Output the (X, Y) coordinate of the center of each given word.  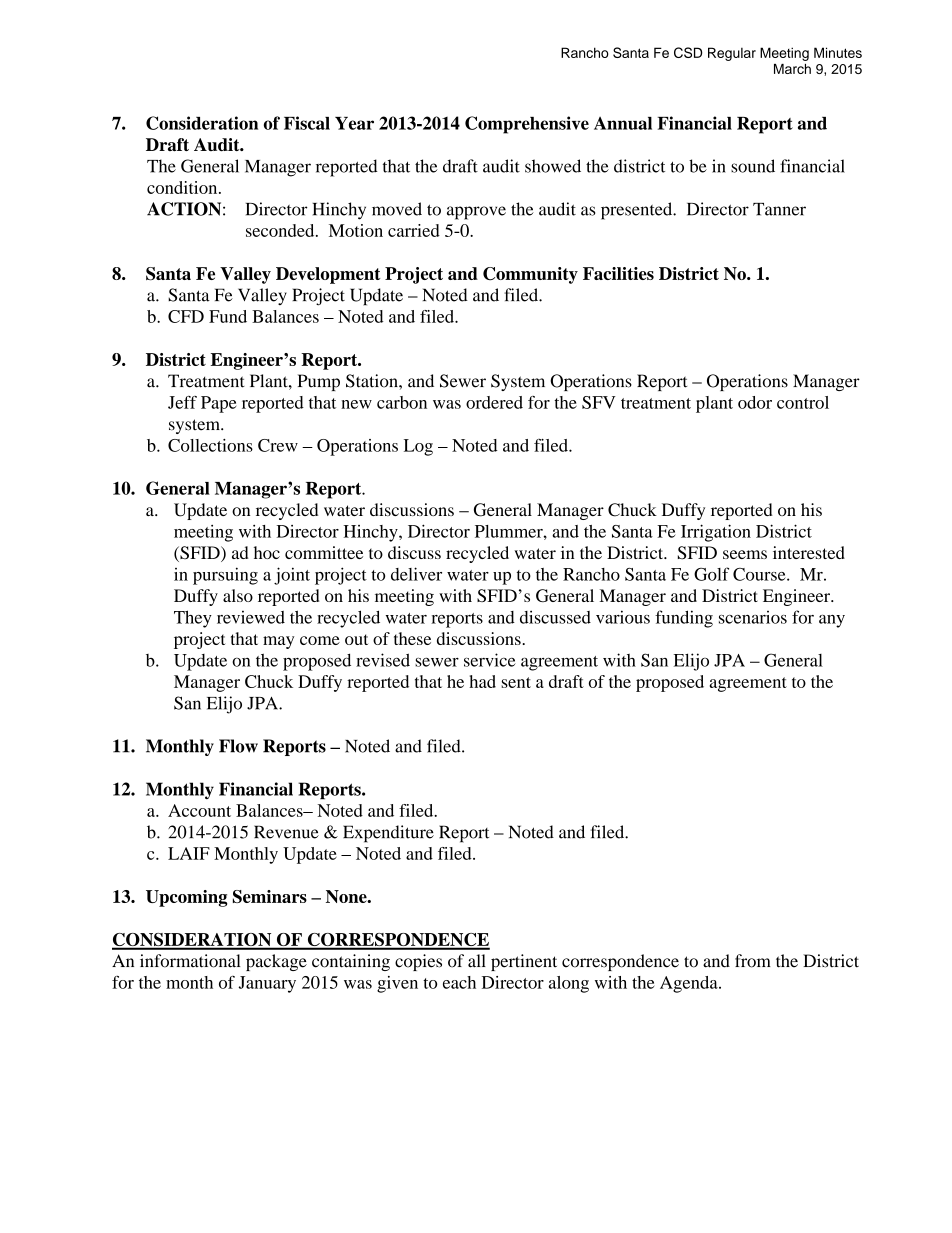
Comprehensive (527, 125)
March (792, 69)
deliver (416, 574)
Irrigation (716, 533)
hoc (267, 552)
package (276, 962)
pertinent (524, 962)
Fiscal (307, 123)
